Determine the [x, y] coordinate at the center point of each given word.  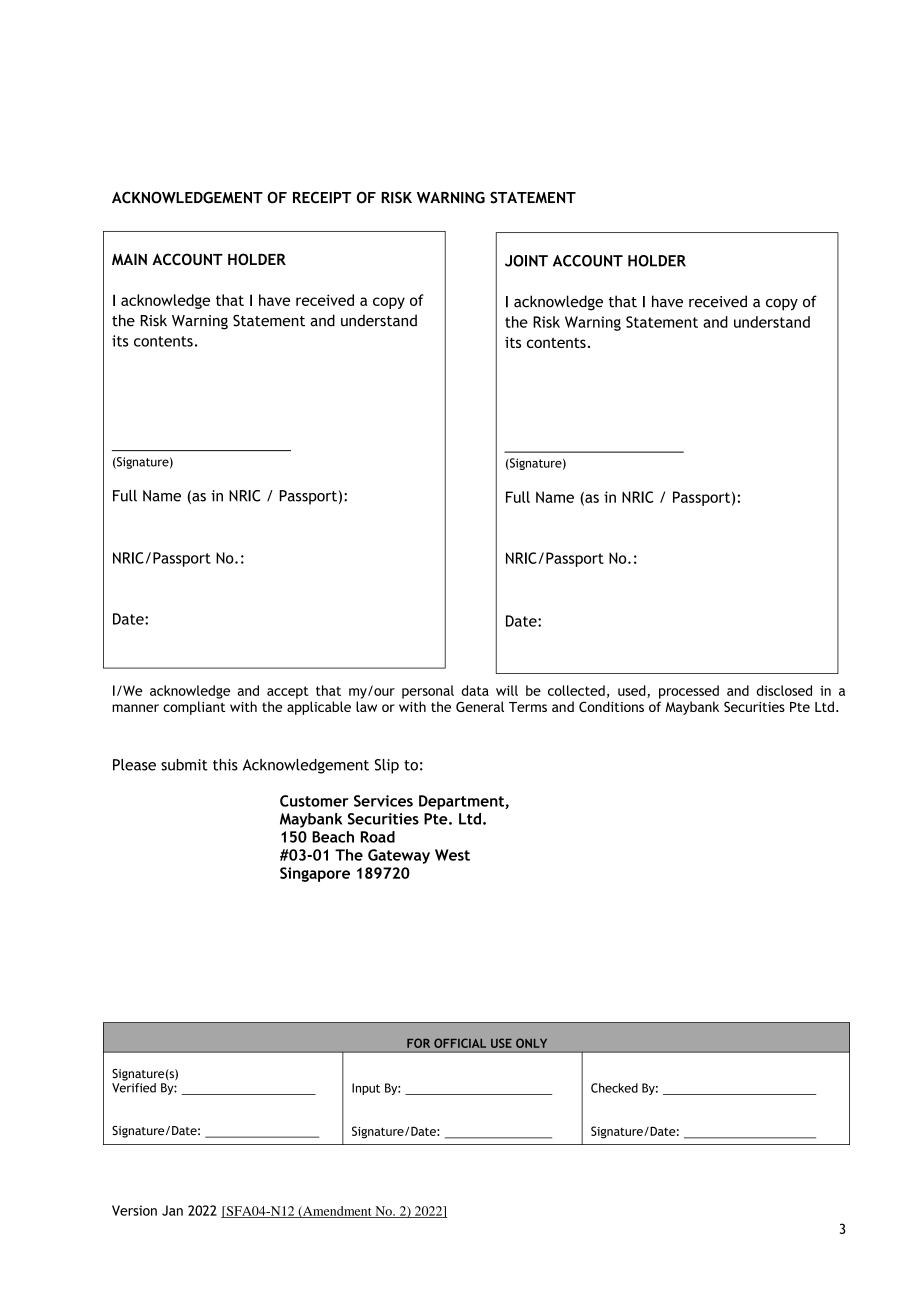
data [475, 690]
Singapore [315, 874]
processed [689, 692]
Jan [172, 1210]
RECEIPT [322, 198]
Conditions [611, 706]
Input [366, 1089]
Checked [614, 1088]
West [452, 855]
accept [288, 692]
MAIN [129, 259]
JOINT [526, 261]
